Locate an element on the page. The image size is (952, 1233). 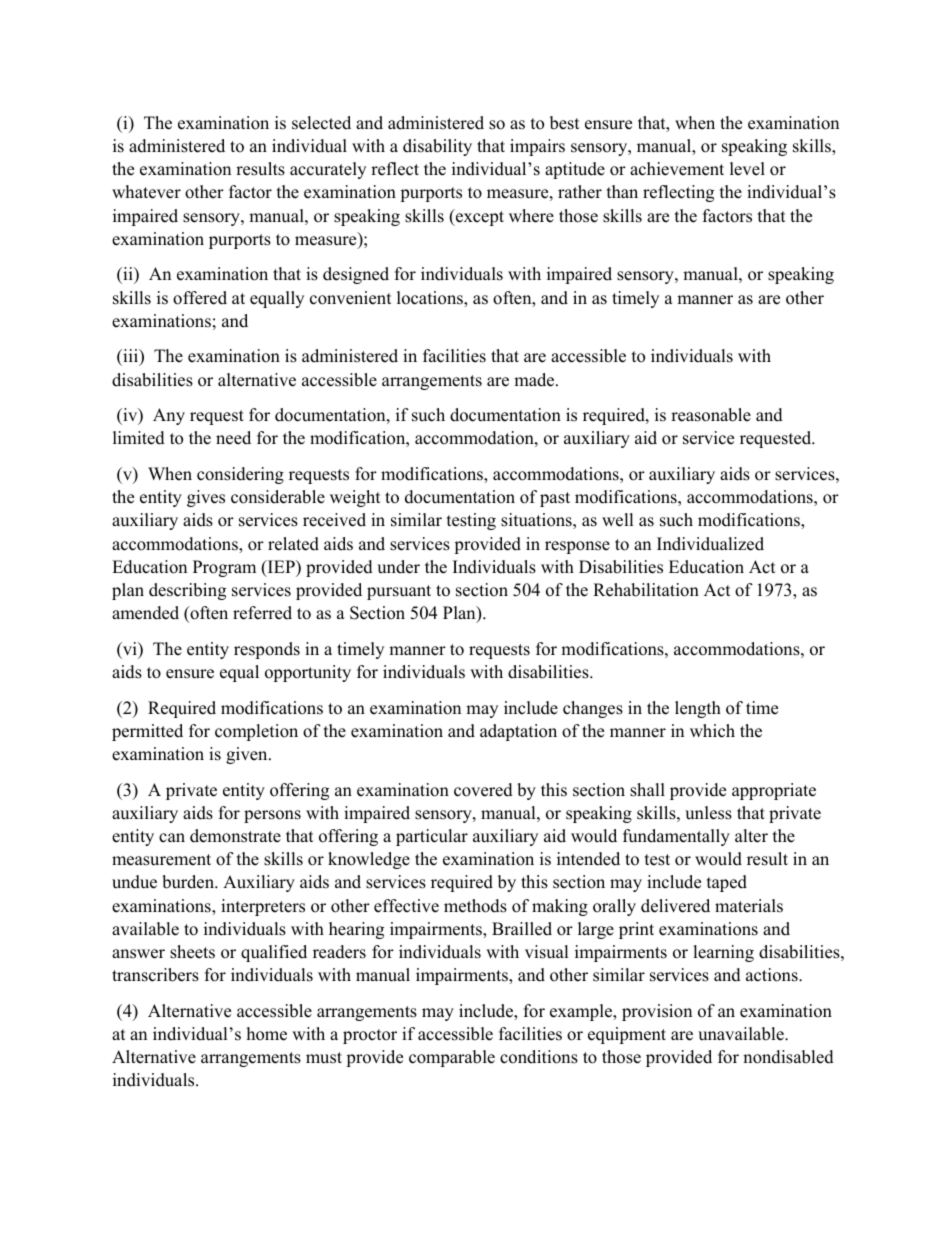
given is located at coordinates (248, 755).
